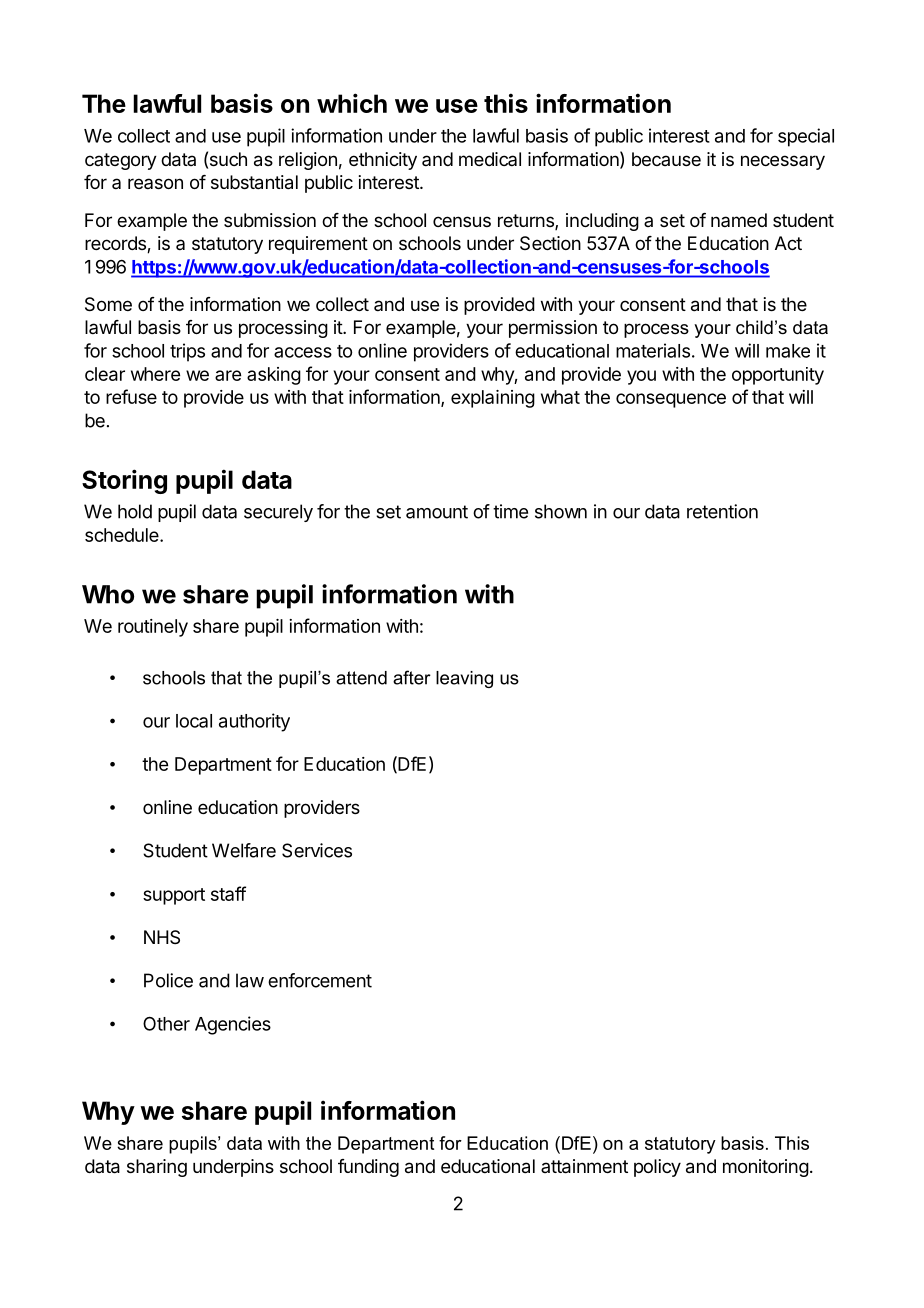 This document has height=1308, width=924. I want to click on consequence, so click(671, 400).
